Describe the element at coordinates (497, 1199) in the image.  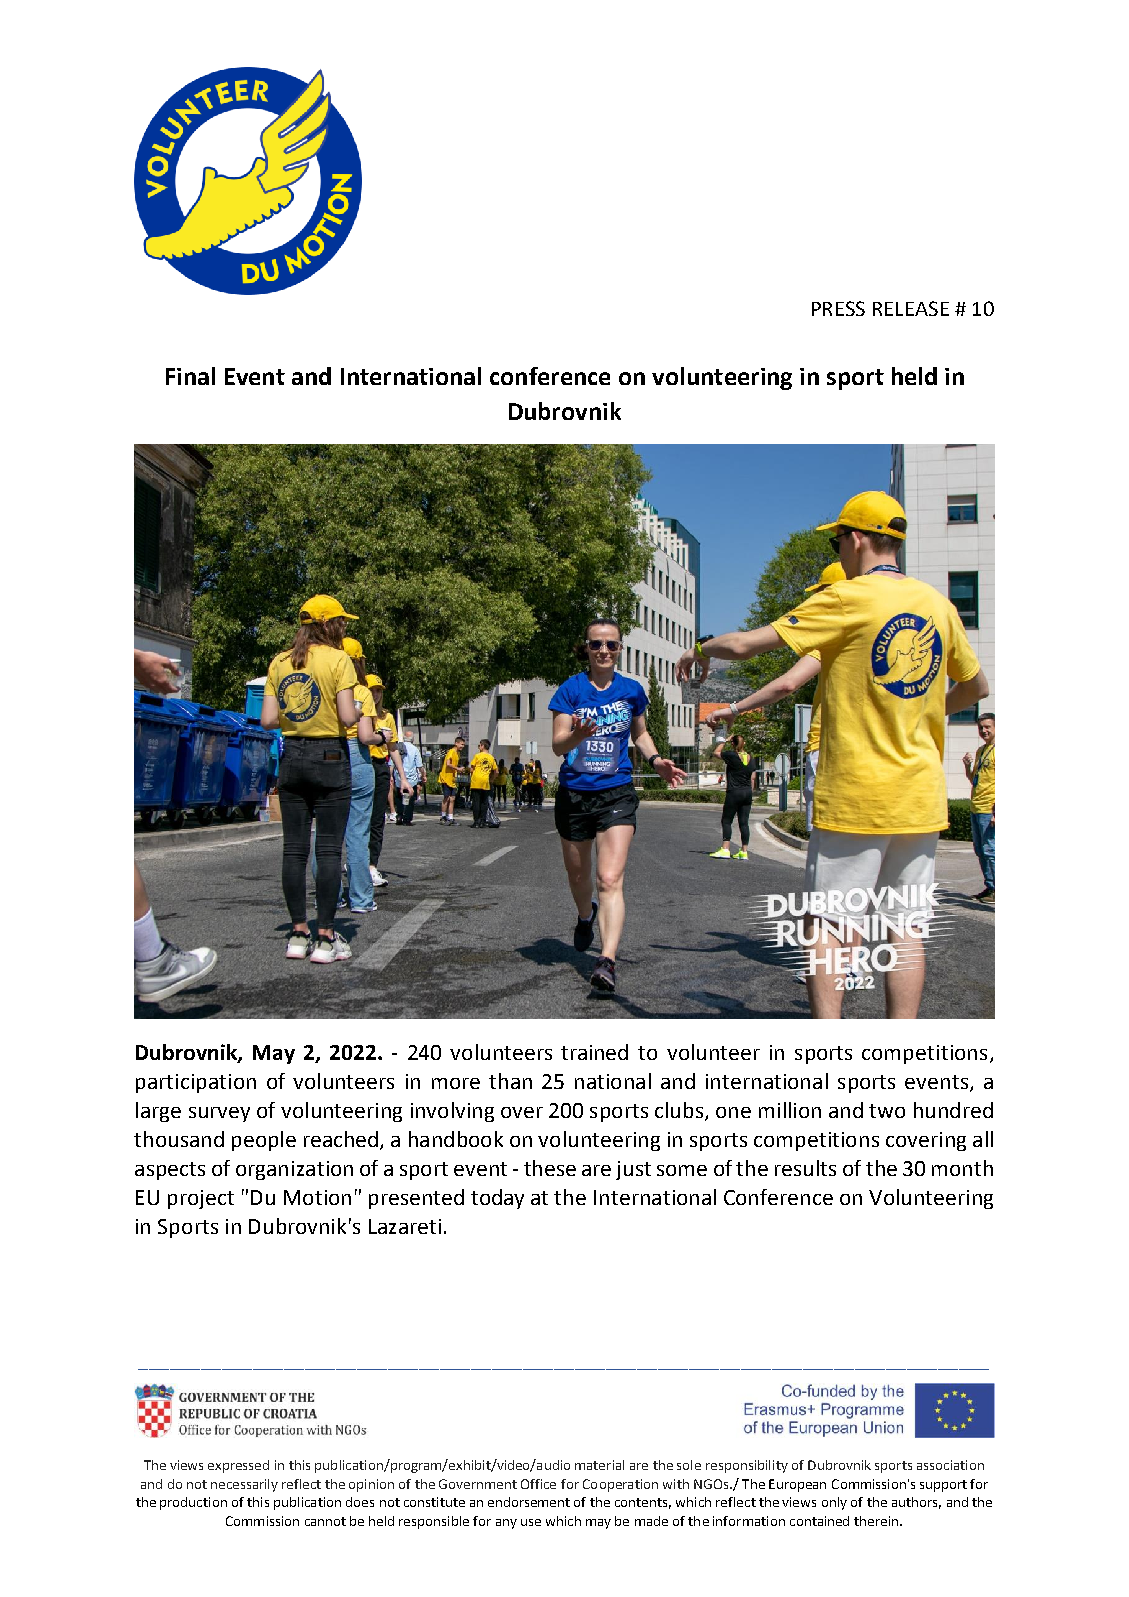
I see `today` at that location.
